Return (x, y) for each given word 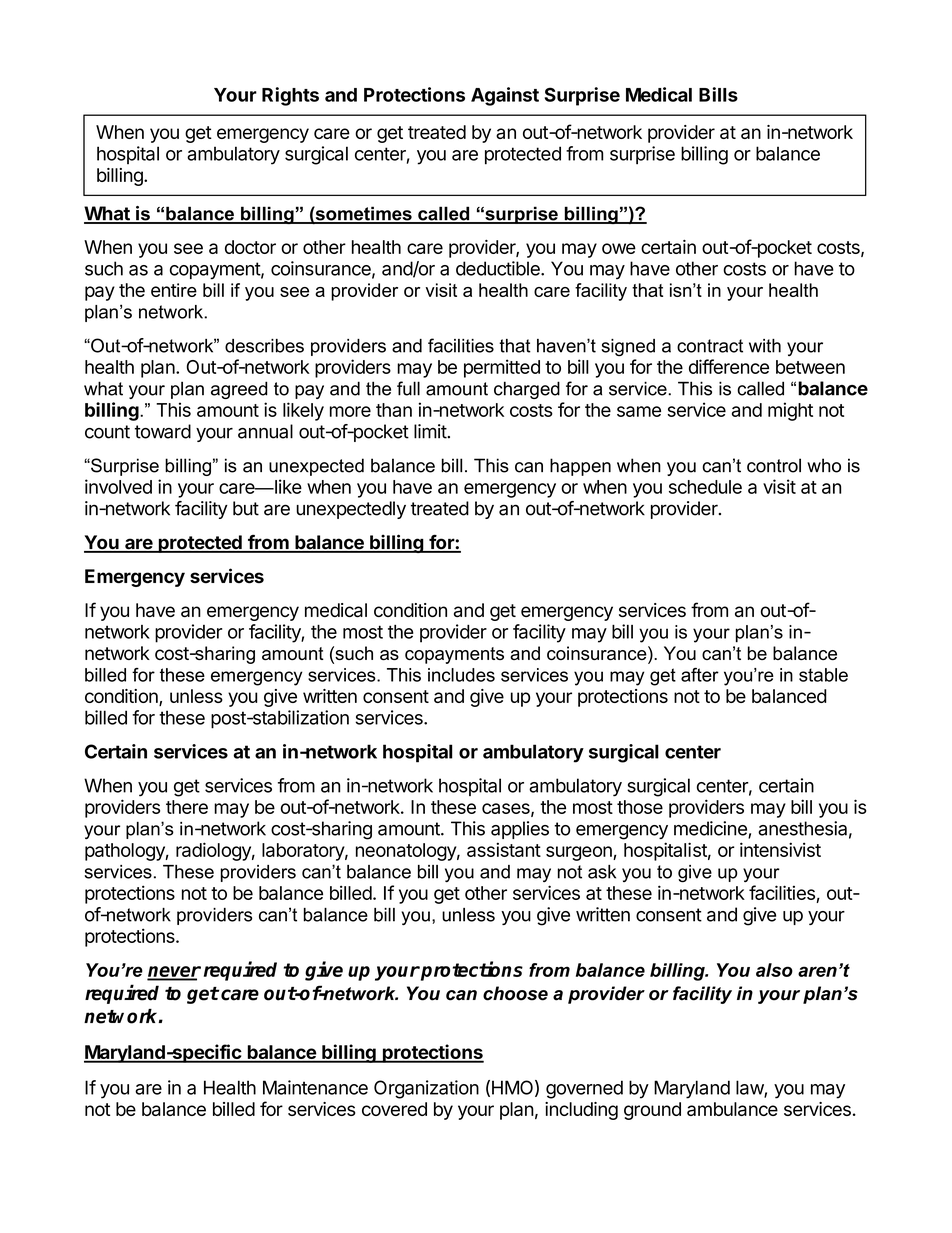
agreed (239, 390)
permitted (502, 368)
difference (729, 366)
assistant (504, 849)
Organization (426, 1089)
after (700, 675)
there (187, 807)
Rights (290, 96)
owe (619, 248)
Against (505, 96)
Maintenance (315, 1087)
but (246, 508)
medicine (711, 829)
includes (461, 675)
